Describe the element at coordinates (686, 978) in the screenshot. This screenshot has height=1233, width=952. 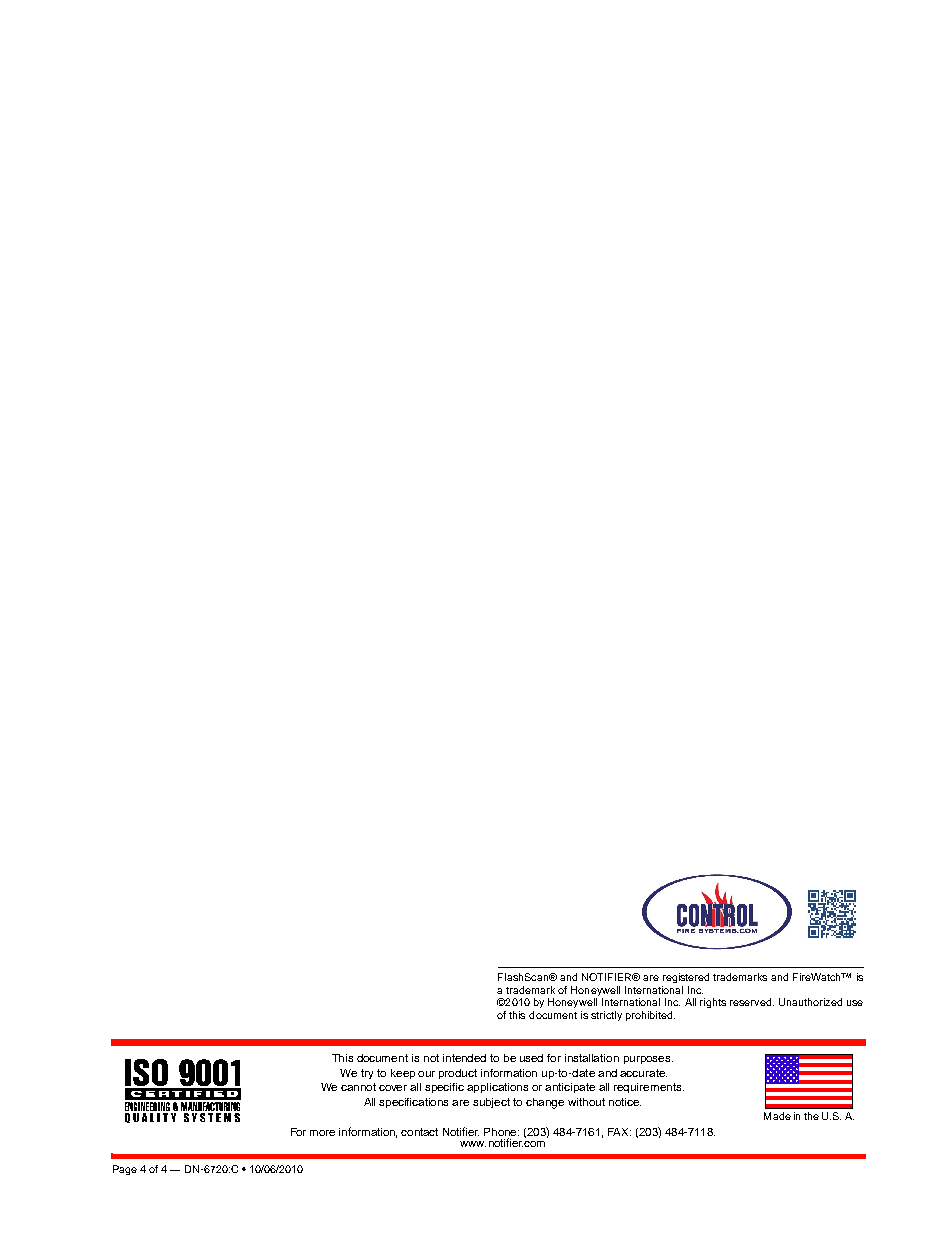
I see `registered` at that location.
